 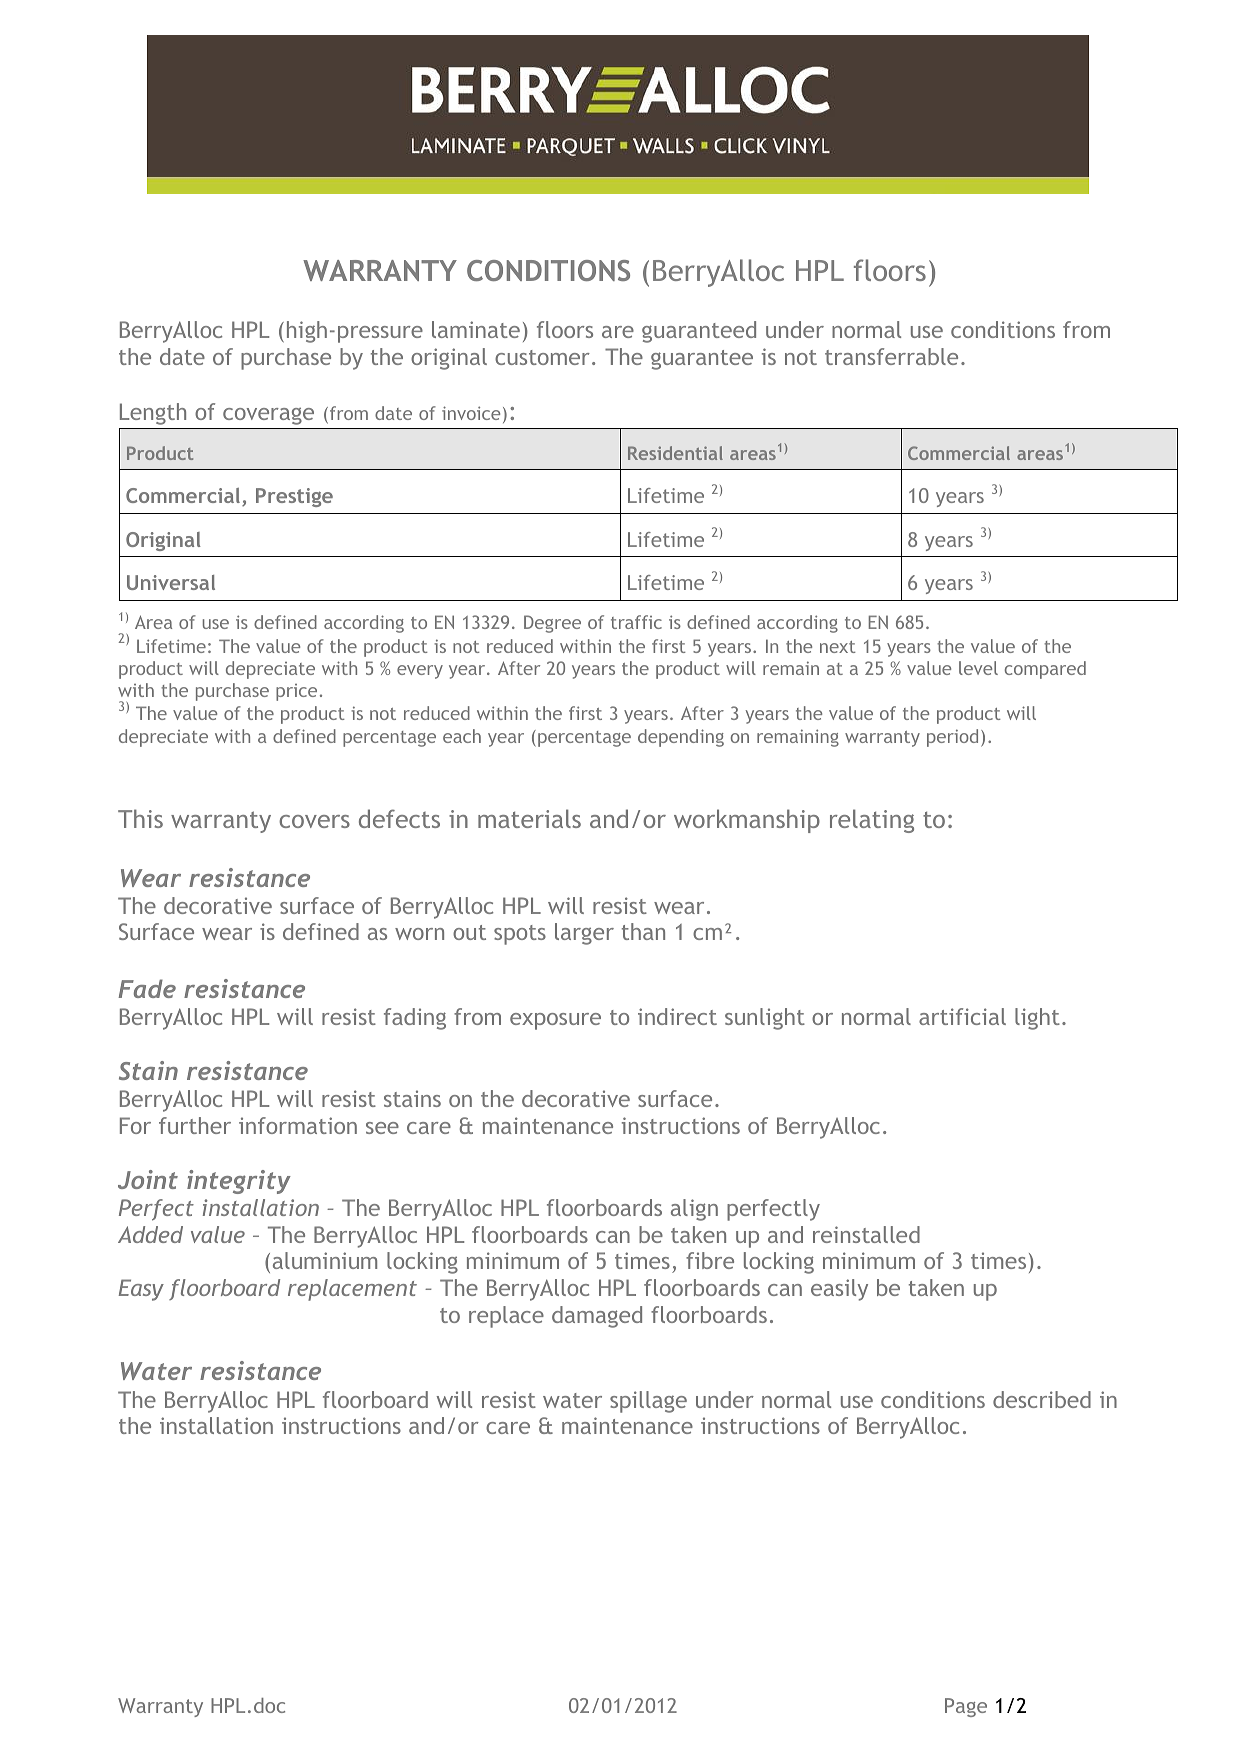 I want to click on customer, so click(x=542, y=357).
